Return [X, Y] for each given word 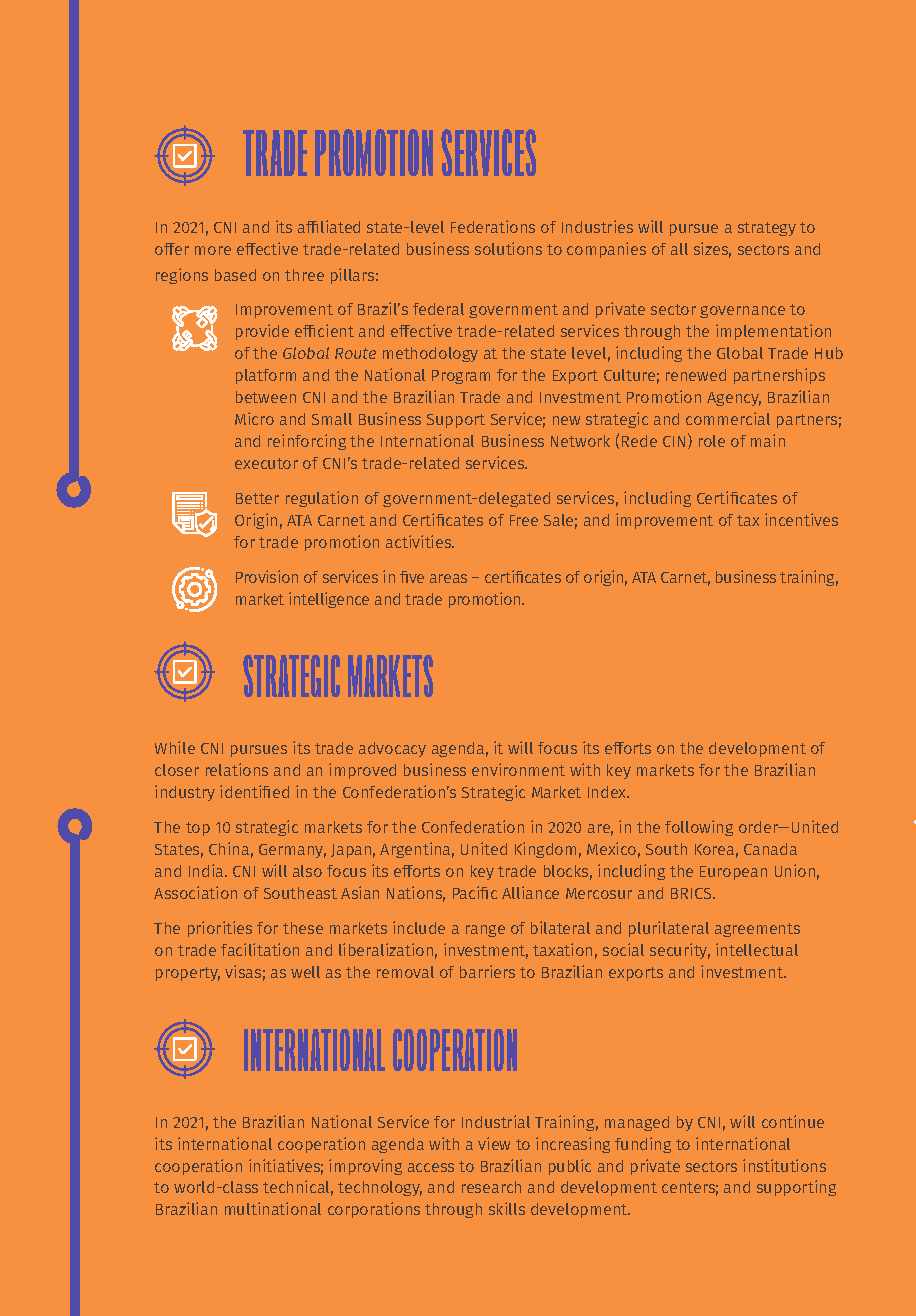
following [699, 828]
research [491, 1187]
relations [237, 769]
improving [365, 1167]
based [235, 275]
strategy [767, 229]
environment [518, 769]
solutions [508, 248]
